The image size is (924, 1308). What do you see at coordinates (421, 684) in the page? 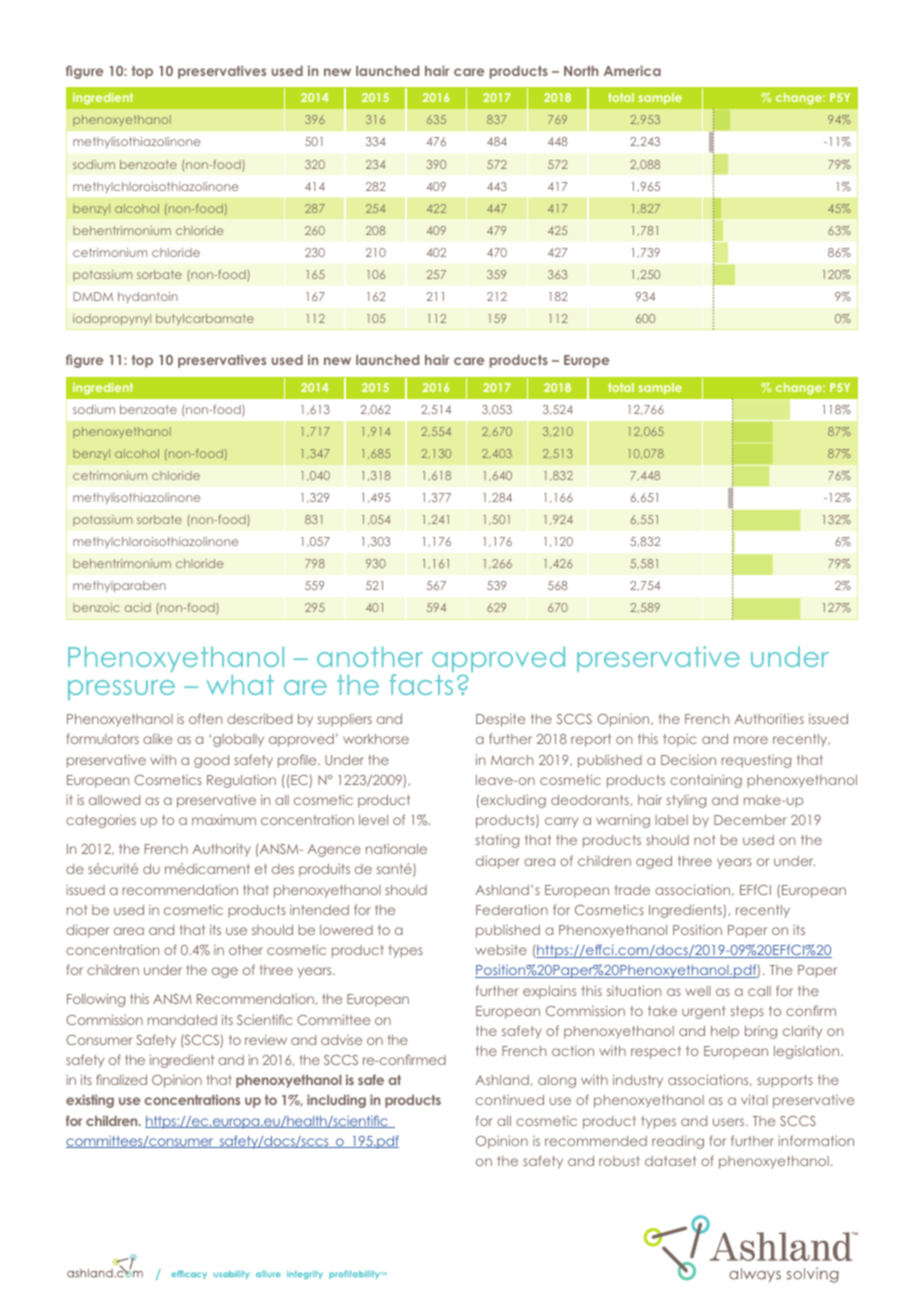
I see `facts` at bounding box center [421, 684].
